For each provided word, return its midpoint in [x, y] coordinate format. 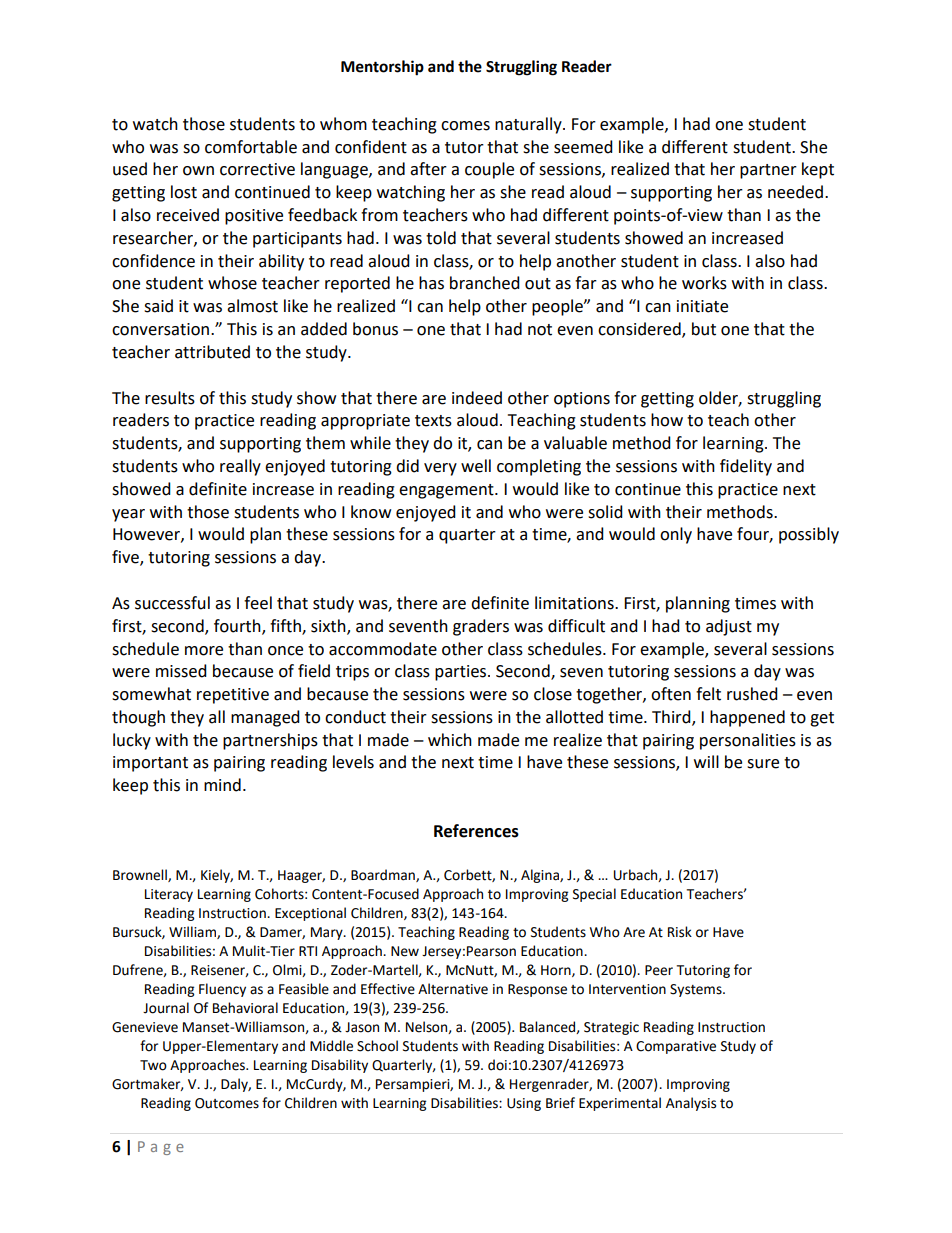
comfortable [251, 147]
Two [153, 1065]
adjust [729, 627]
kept [818, 170]
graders [481, 627]
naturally [529, 125]
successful [172, 603]
